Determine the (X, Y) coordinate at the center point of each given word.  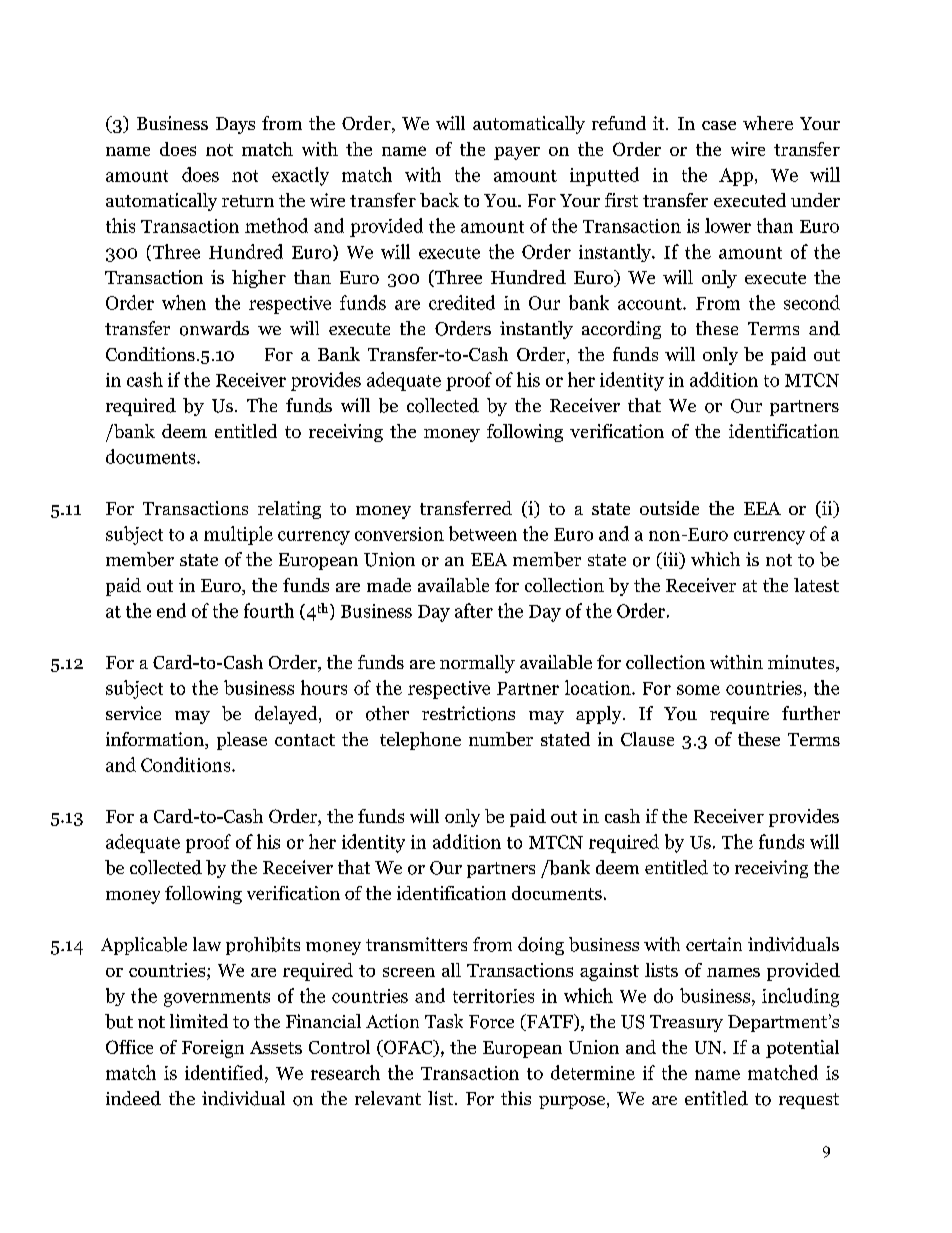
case (719, 125)
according (621, 330)
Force (491, 1022)
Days (235, 125)
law (207, 944)
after (474, 610)
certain (714, 944)
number (501, 739)
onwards (214, 328)
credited (462, 302)
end (171, 610)
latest (816, 585)
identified (225, 1072)
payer (517, 153)
